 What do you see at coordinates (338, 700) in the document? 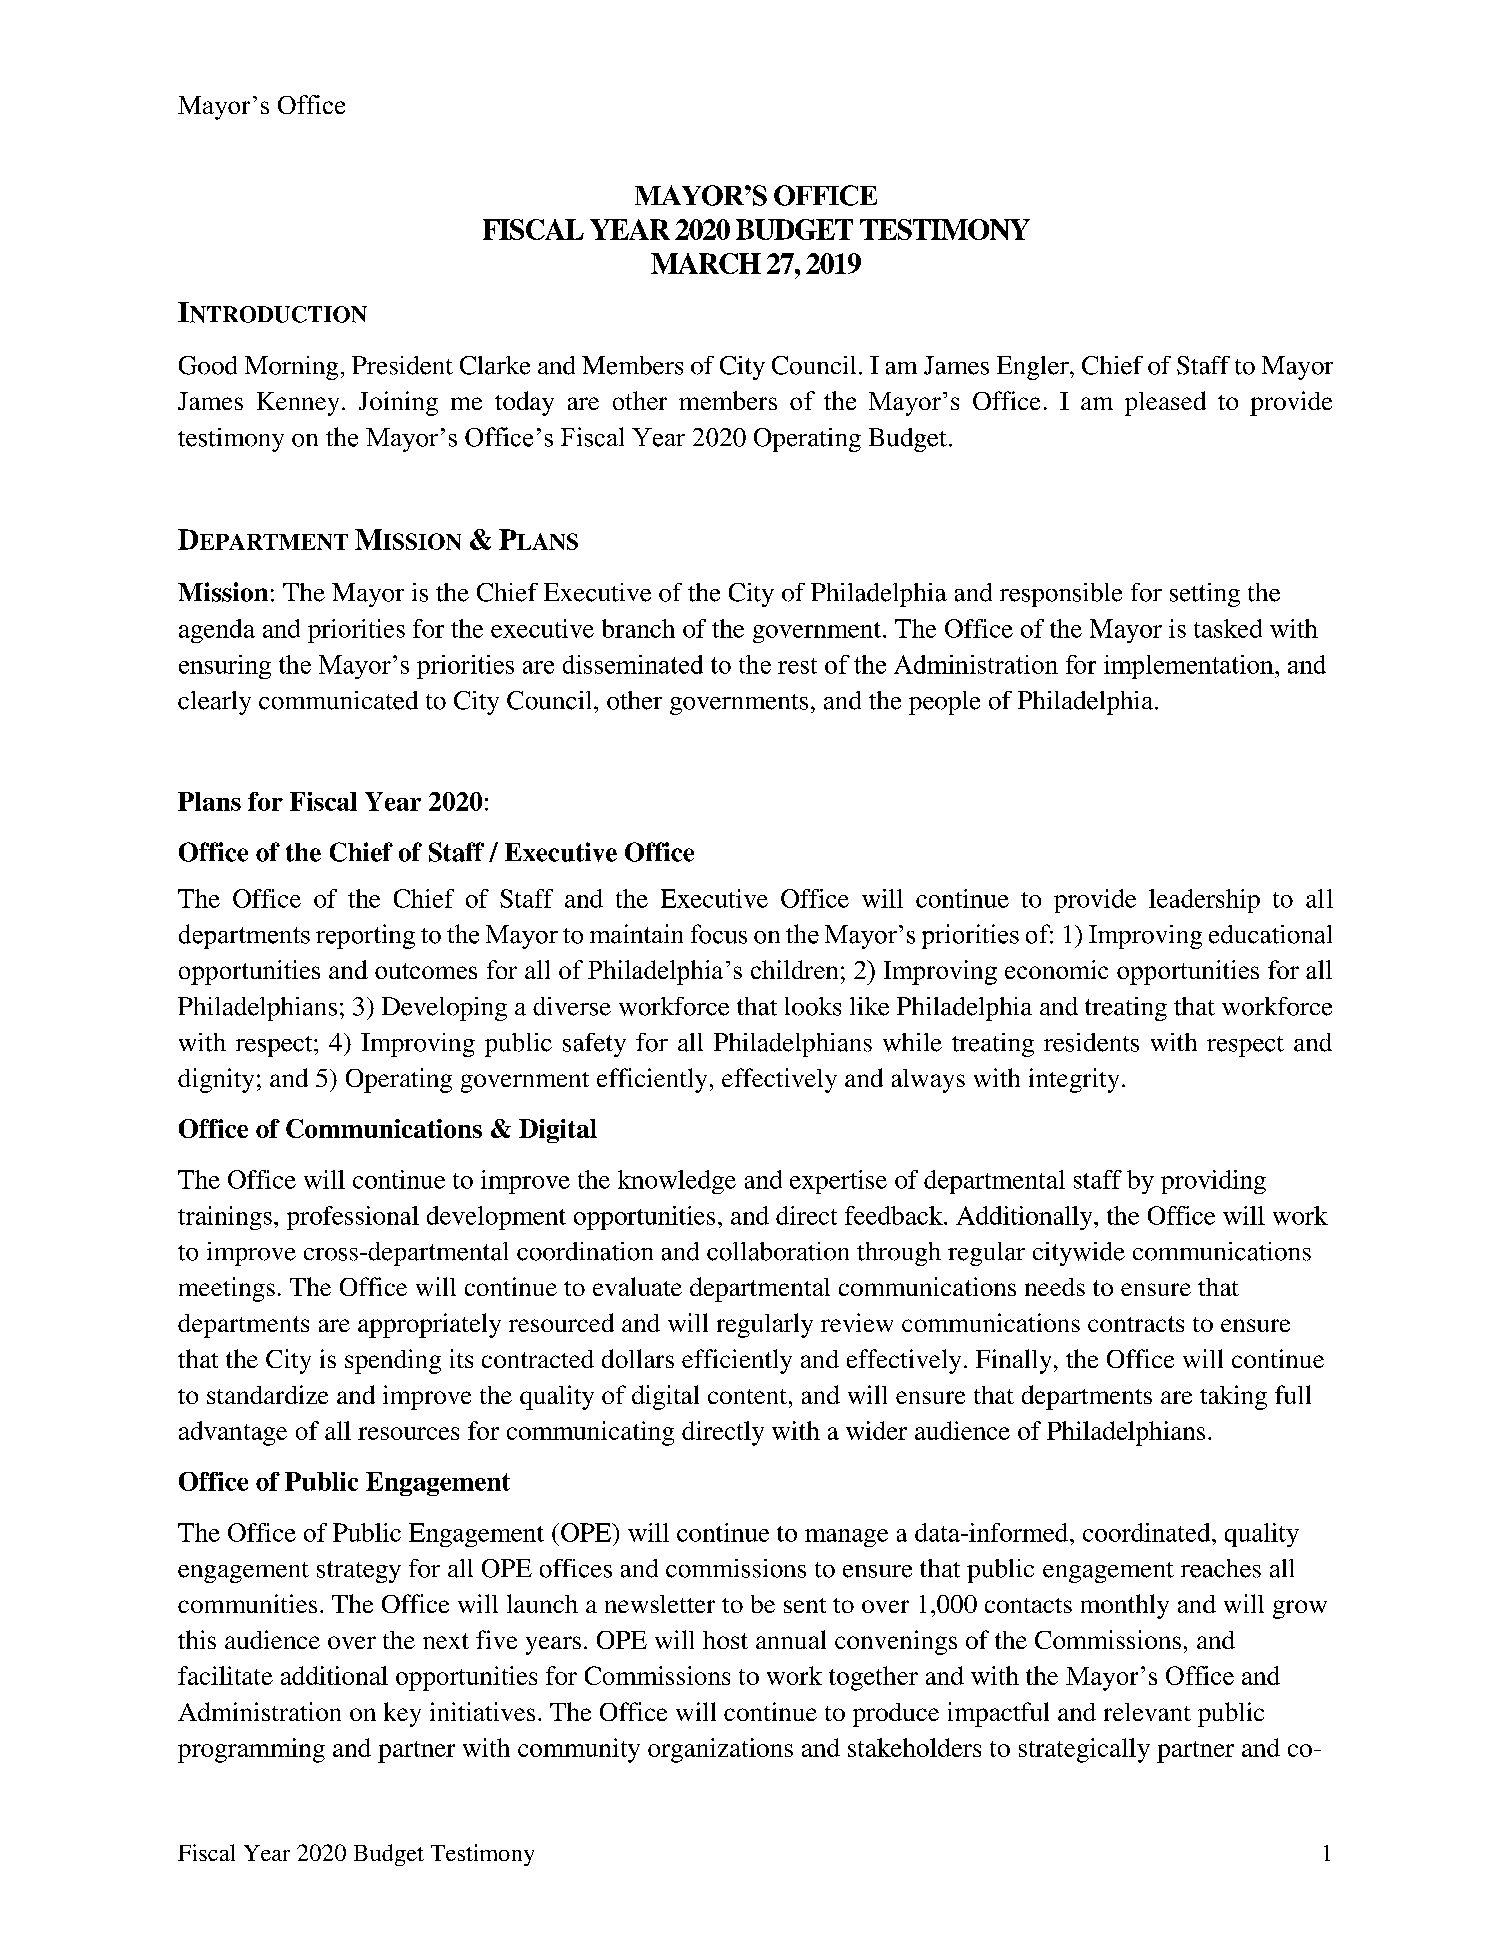
I see `communicated` at bounding box center [338, 700].
